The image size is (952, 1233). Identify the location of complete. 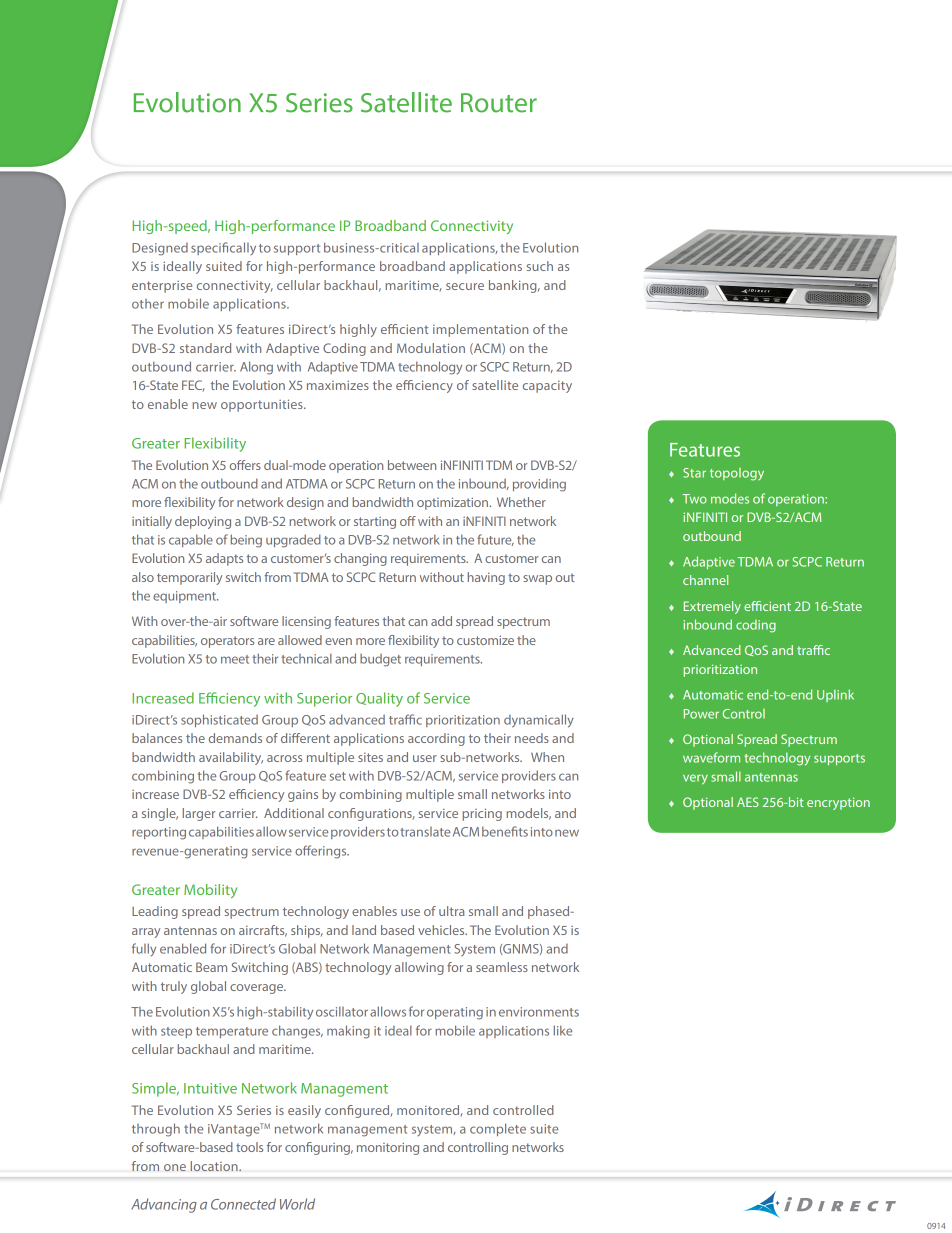
(498, 1129).
